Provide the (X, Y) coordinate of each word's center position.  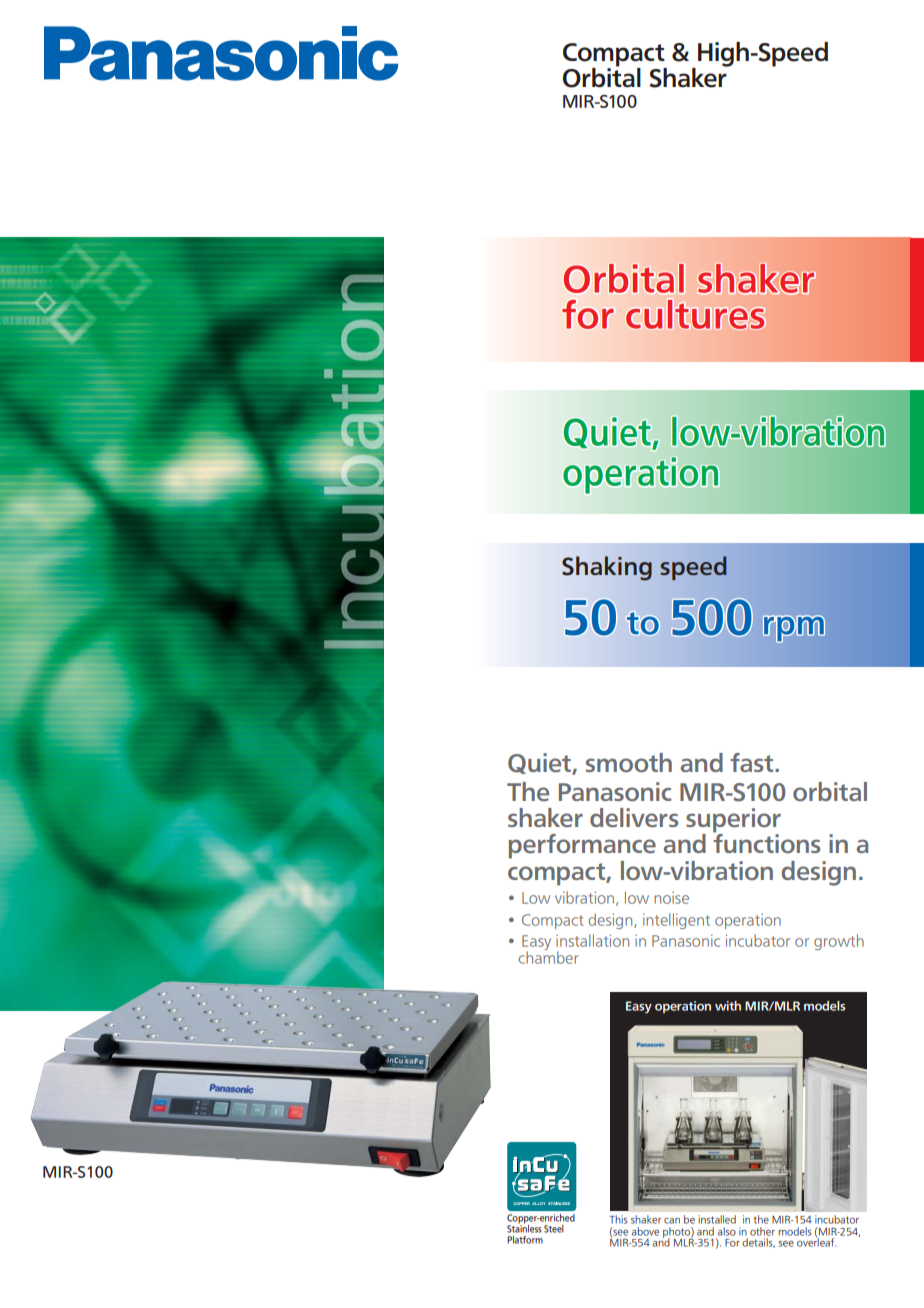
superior (733, 821)
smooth (629, 763)
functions (766, 842)
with (728, 1006)
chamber (549, 956)
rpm (794, 629)
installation (592, 940)
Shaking (607, 568)
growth (839, 942)
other (762, 1231)
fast (753, 762)
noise (671, 898)
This (618, 1219)
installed (717, 1219)
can (672, 1221)
